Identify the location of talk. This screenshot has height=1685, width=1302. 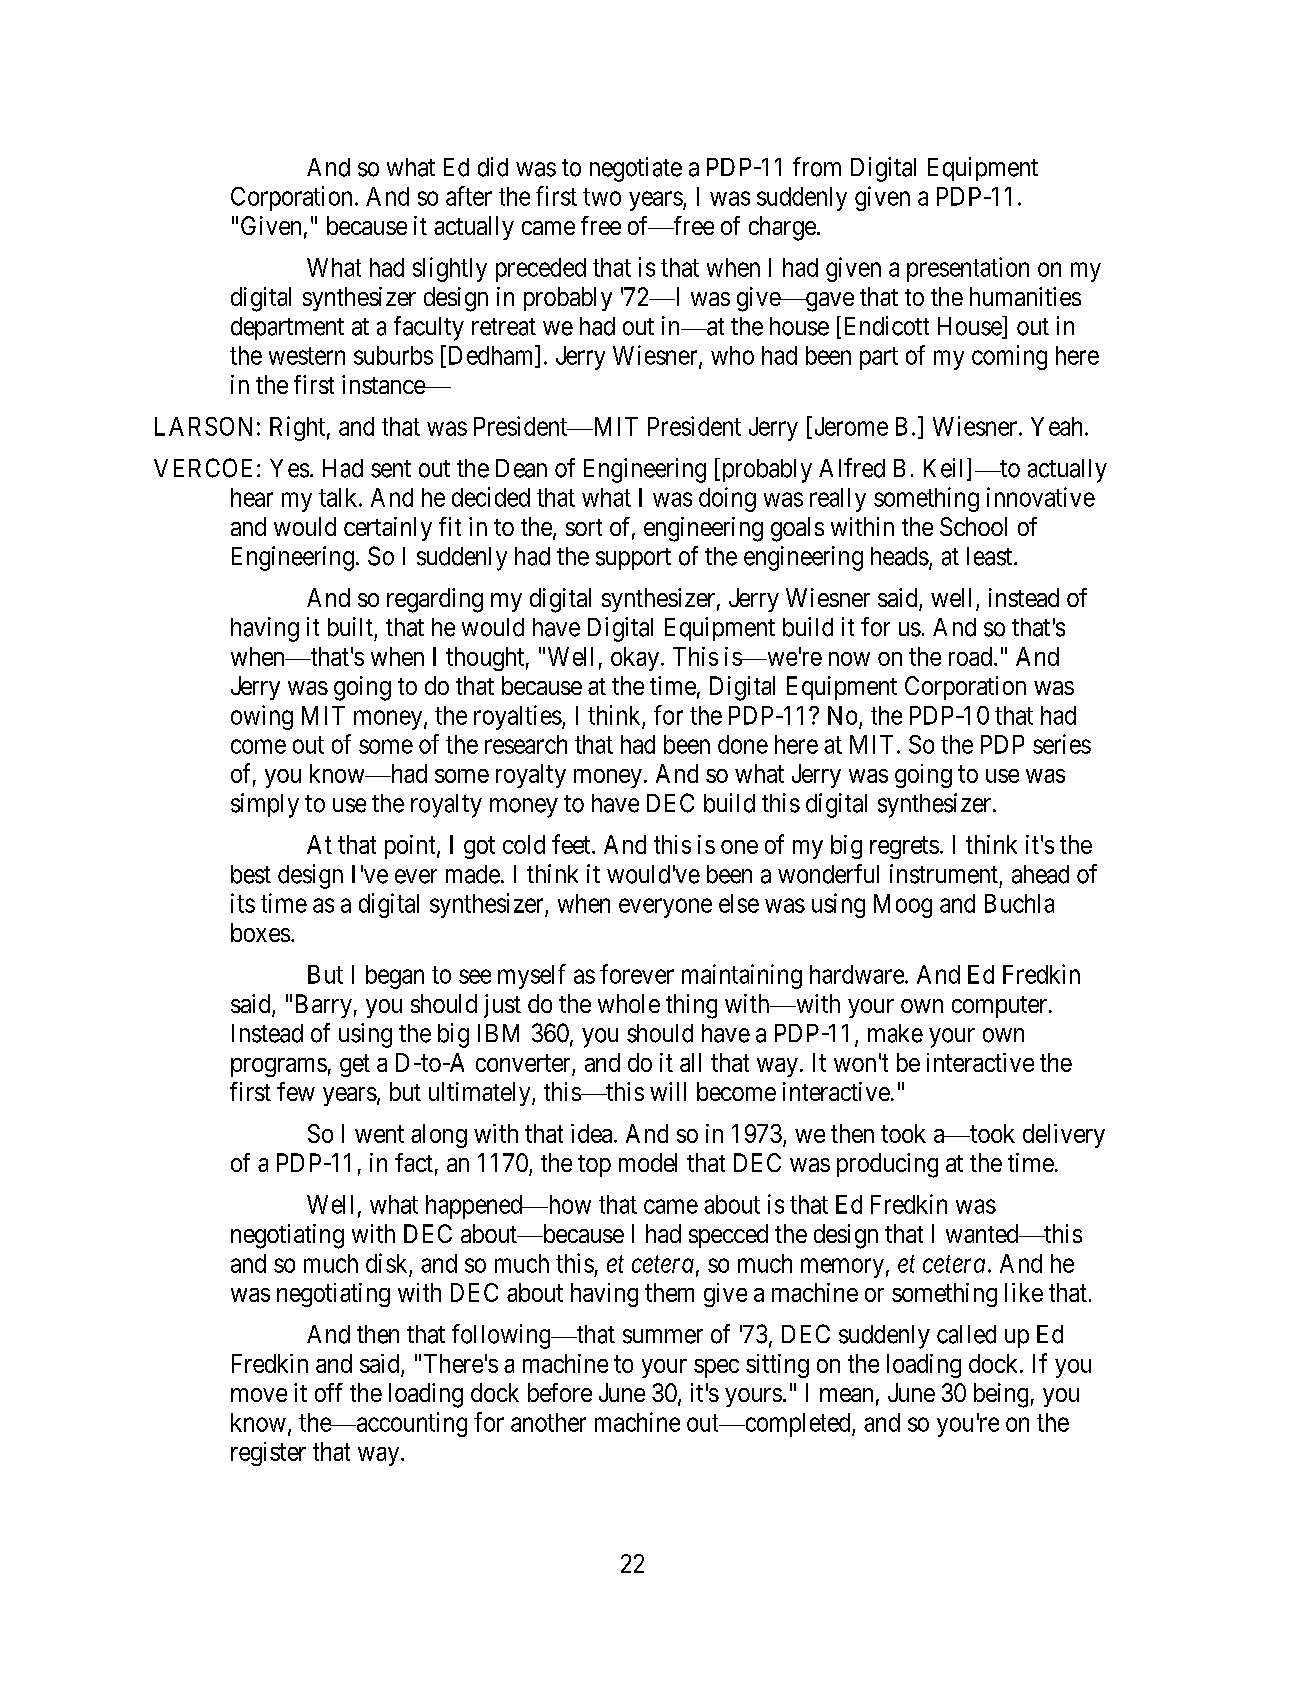
(339, 497).
